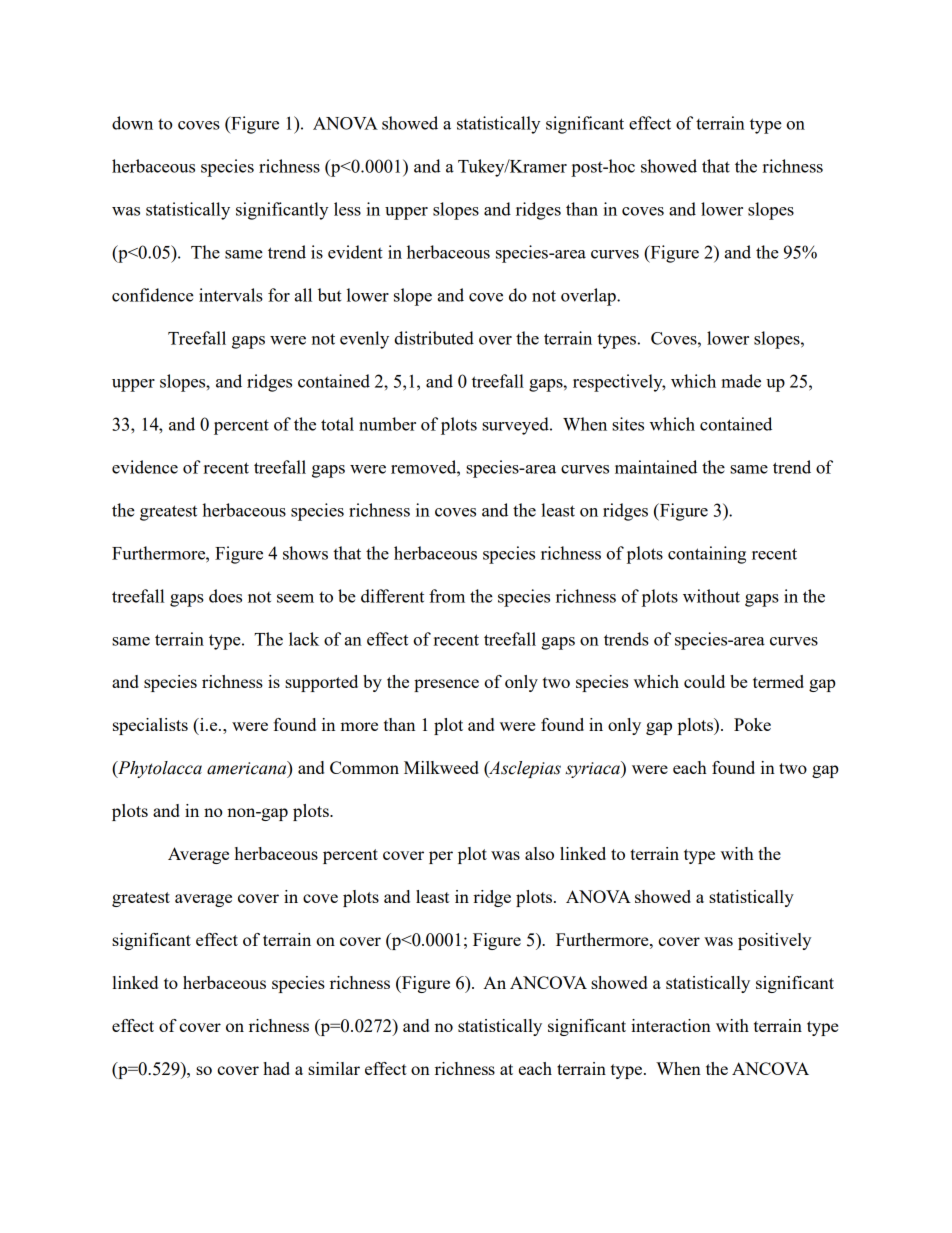 This page has height=1233, width=952. I want to click on surveyed, so click(516, 426).
